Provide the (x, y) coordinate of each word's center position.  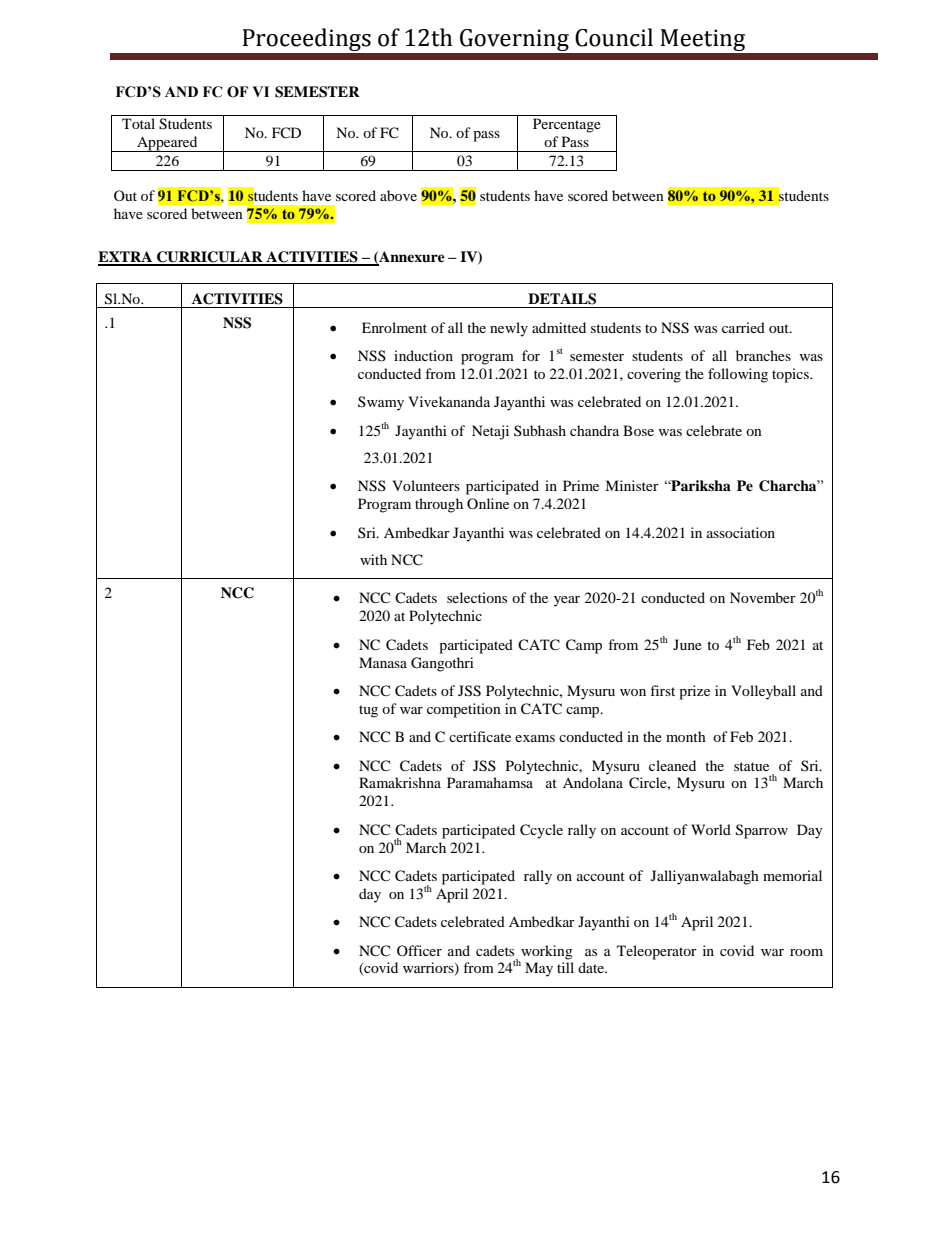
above (398, 195)
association (741, 532)
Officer (419, 950)
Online (488, 503)
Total (138, 123)
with (373, 559)
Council (614, 37)
